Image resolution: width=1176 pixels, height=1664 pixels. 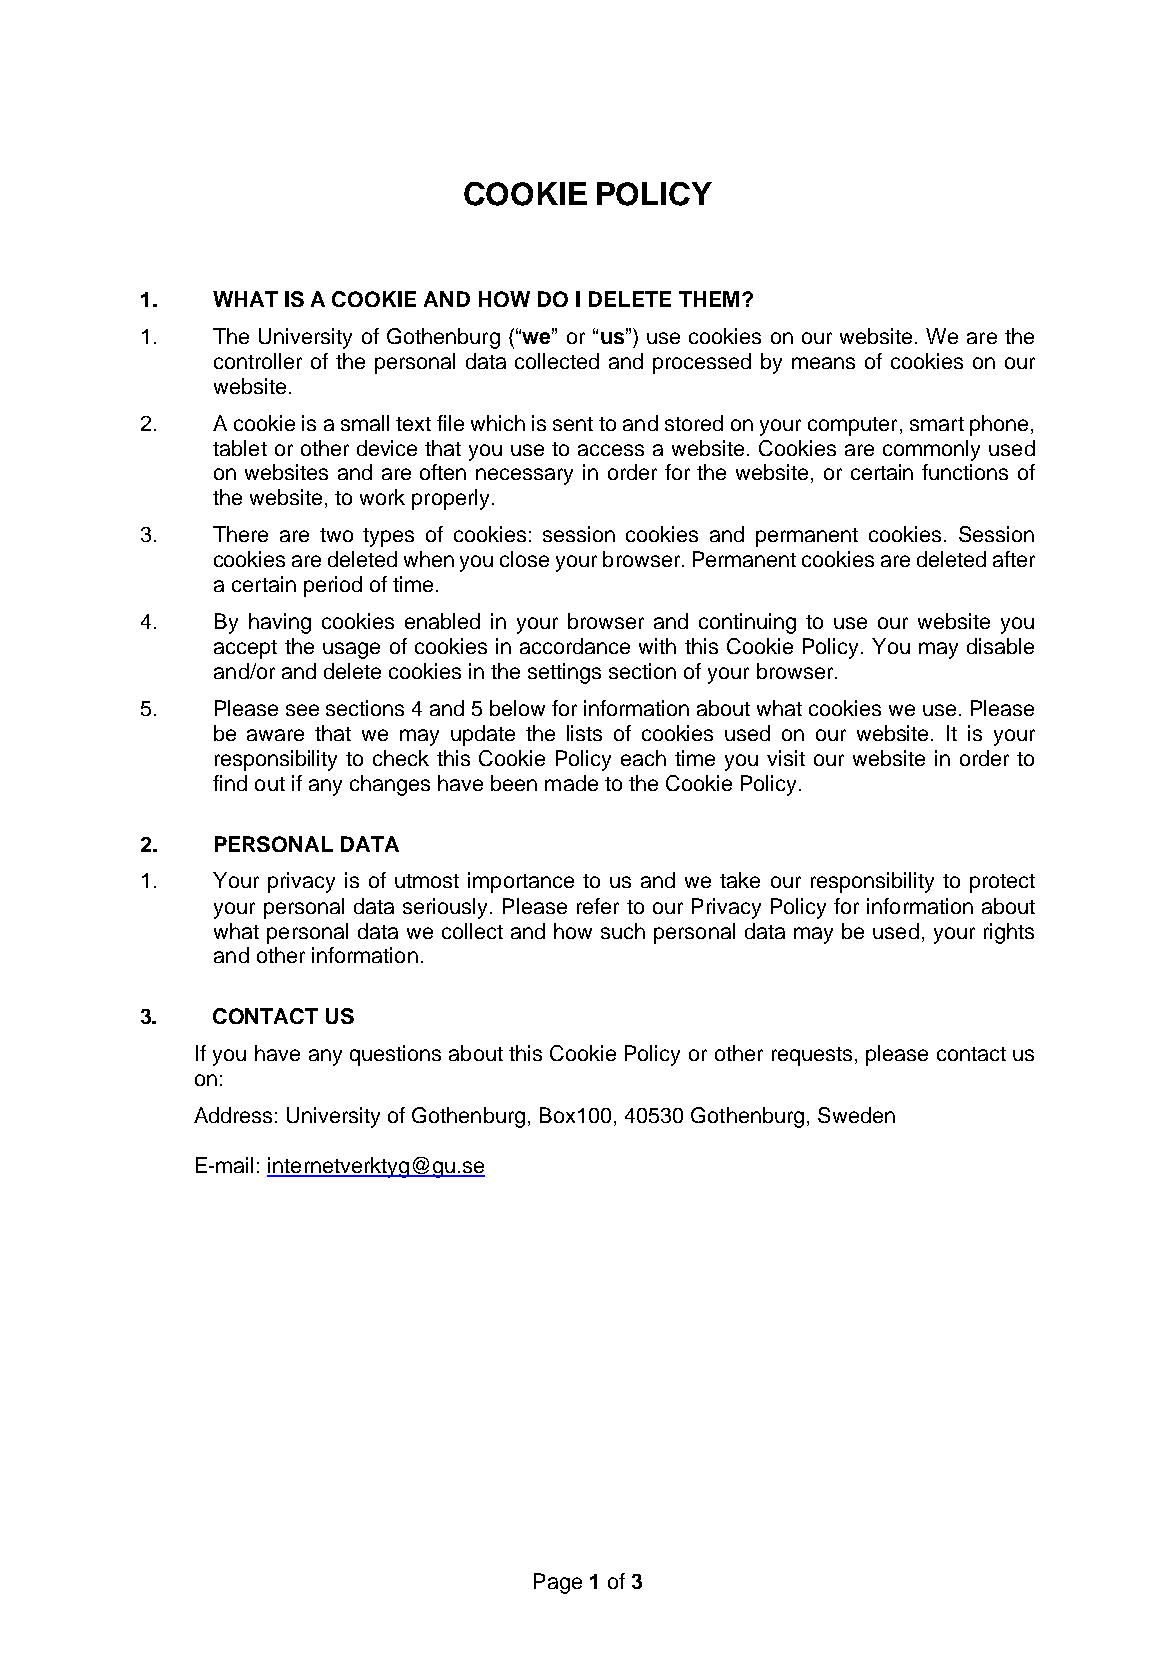 What do you see at coordinates (258, 361) in the page?
I see `controller` at bounding box center [258, 361].
